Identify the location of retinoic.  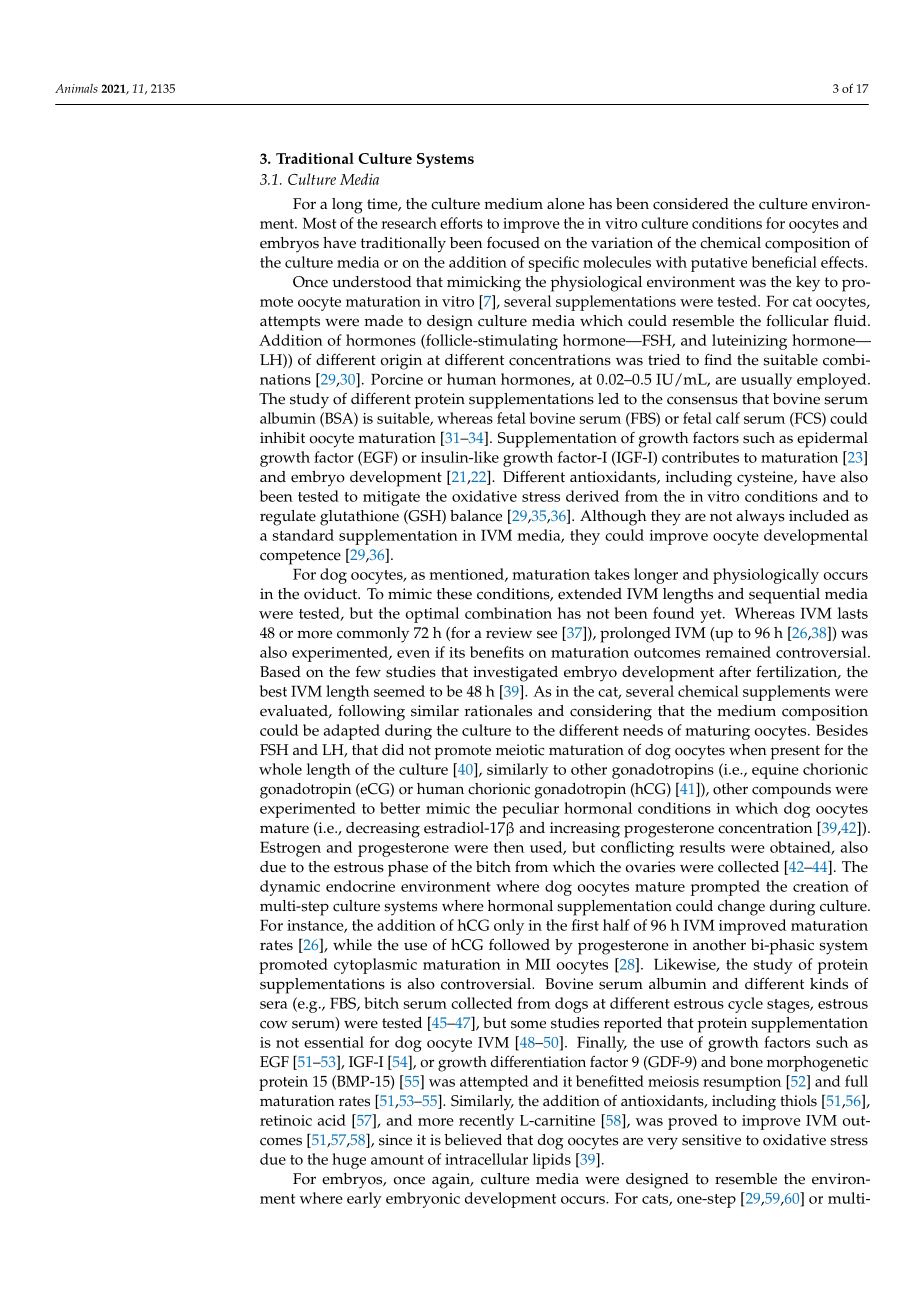
(286, 1120).
